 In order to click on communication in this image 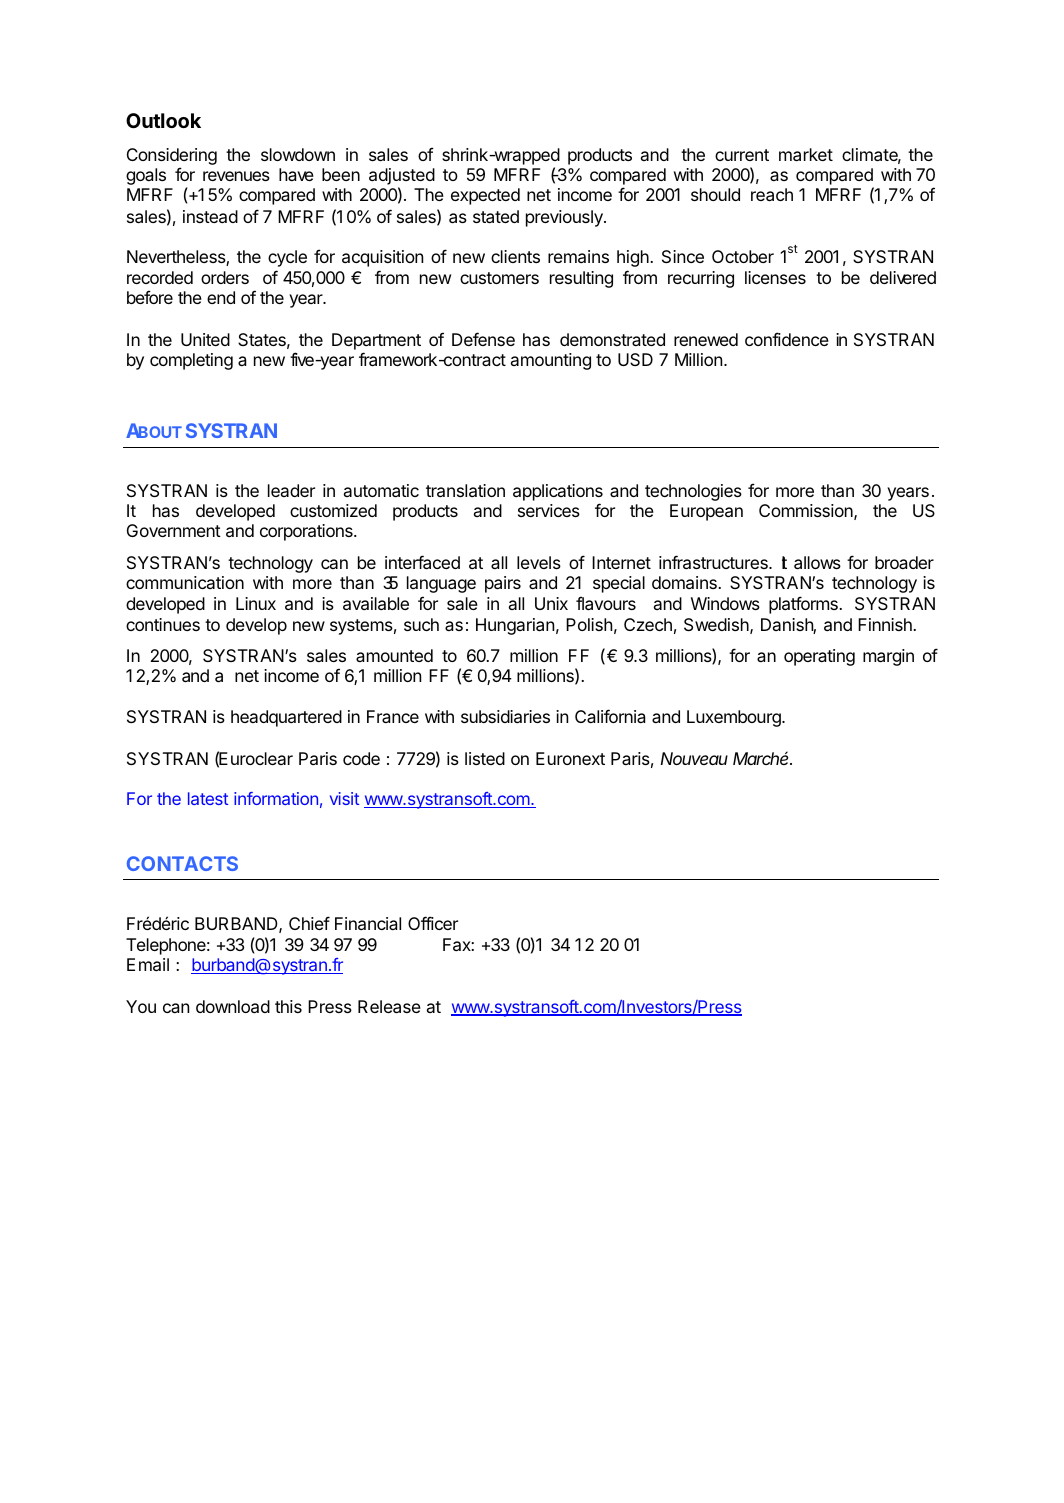, I will do `click(185, 582)`.
